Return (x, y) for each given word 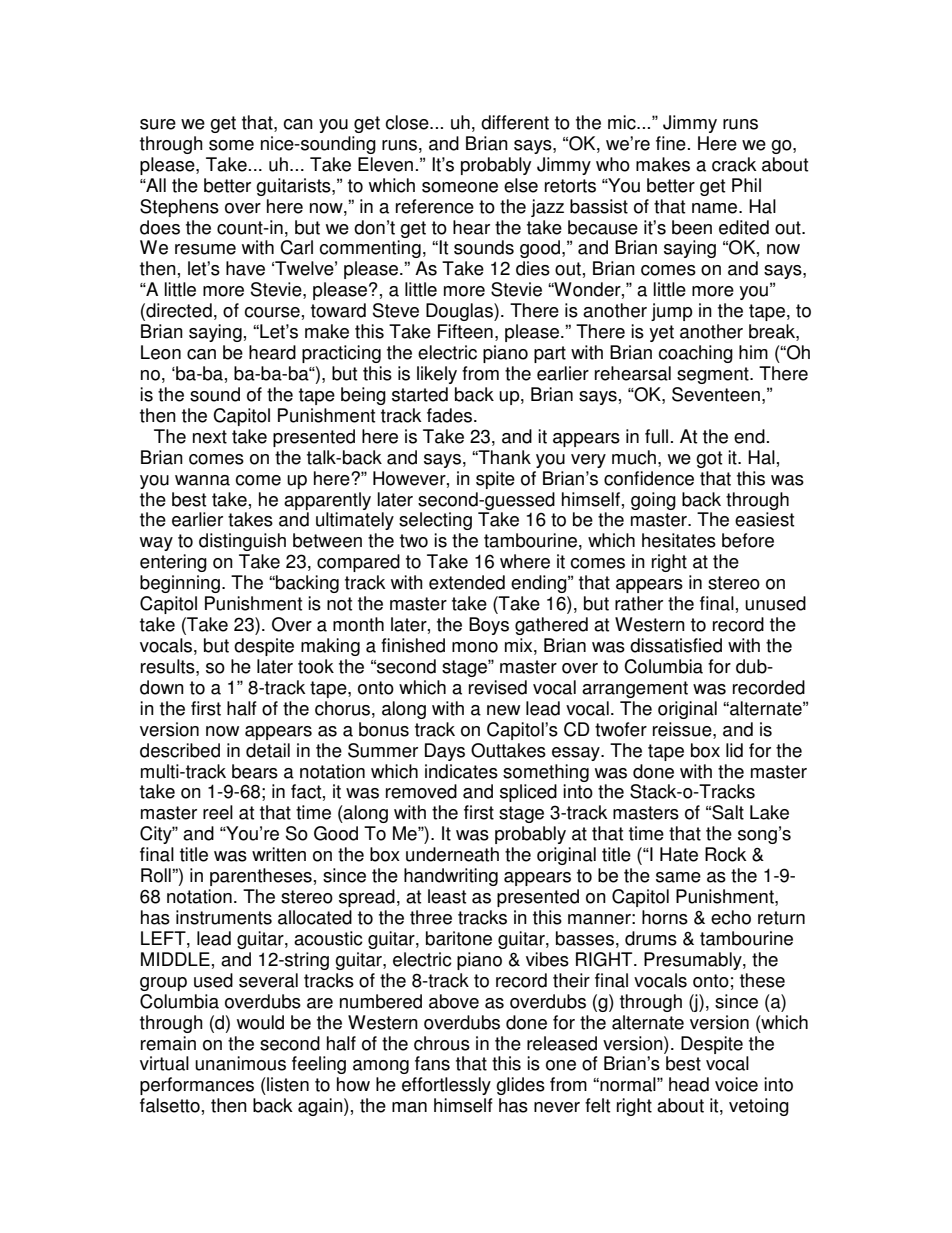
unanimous (240, 1063)
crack (734, 164)
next (210, 437)
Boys (489, 626)
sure (158, 124)
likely (437, 375)
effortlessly (446, 1086)
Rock (726, 854)
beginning (180, 584)
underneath (452, 854)
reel (218, 812)
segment (714, 375)
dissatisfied (676, 645)
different (515, 122)
